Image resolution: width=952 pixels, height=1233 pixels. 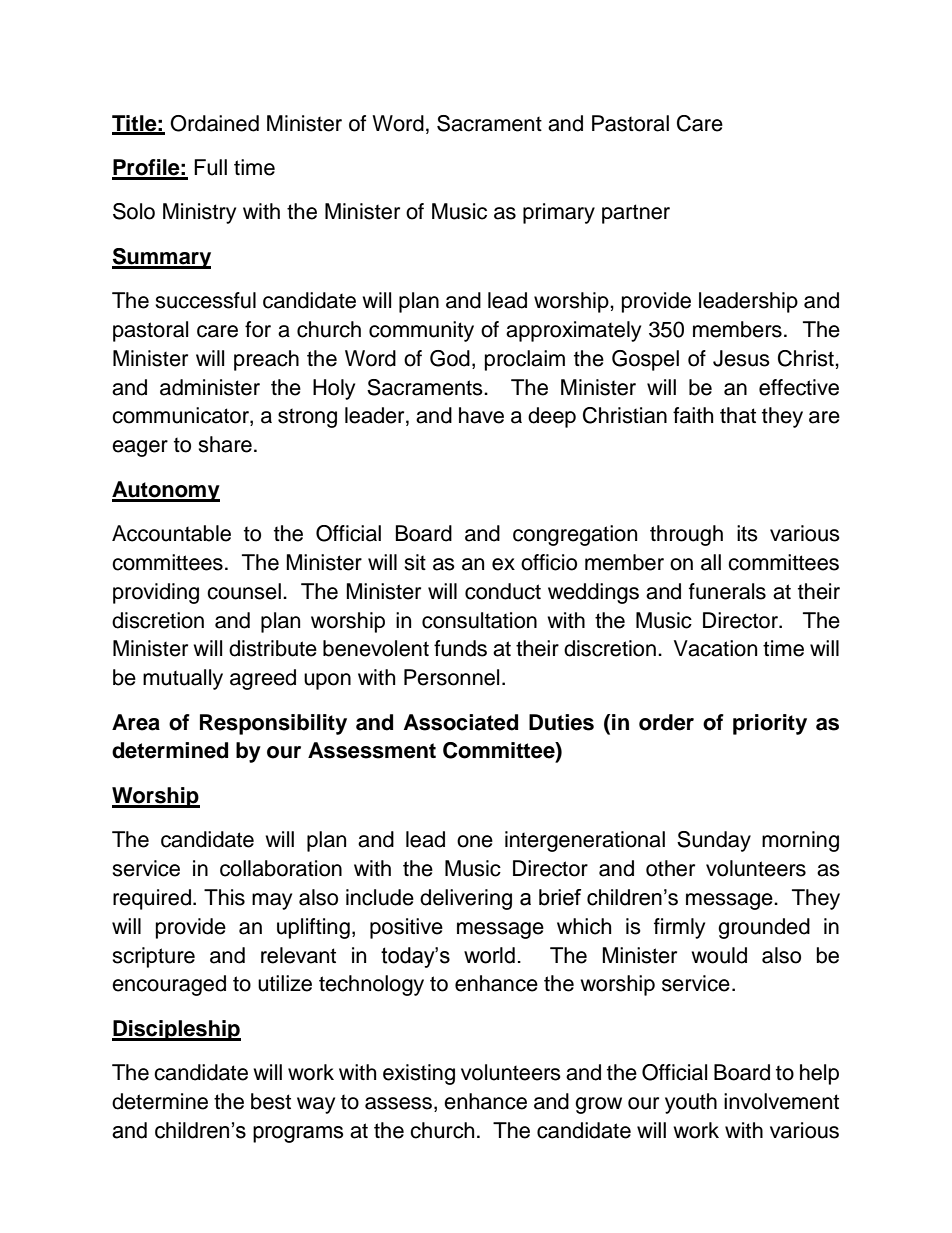 I want to click on its, so click(x=747, y=533).
